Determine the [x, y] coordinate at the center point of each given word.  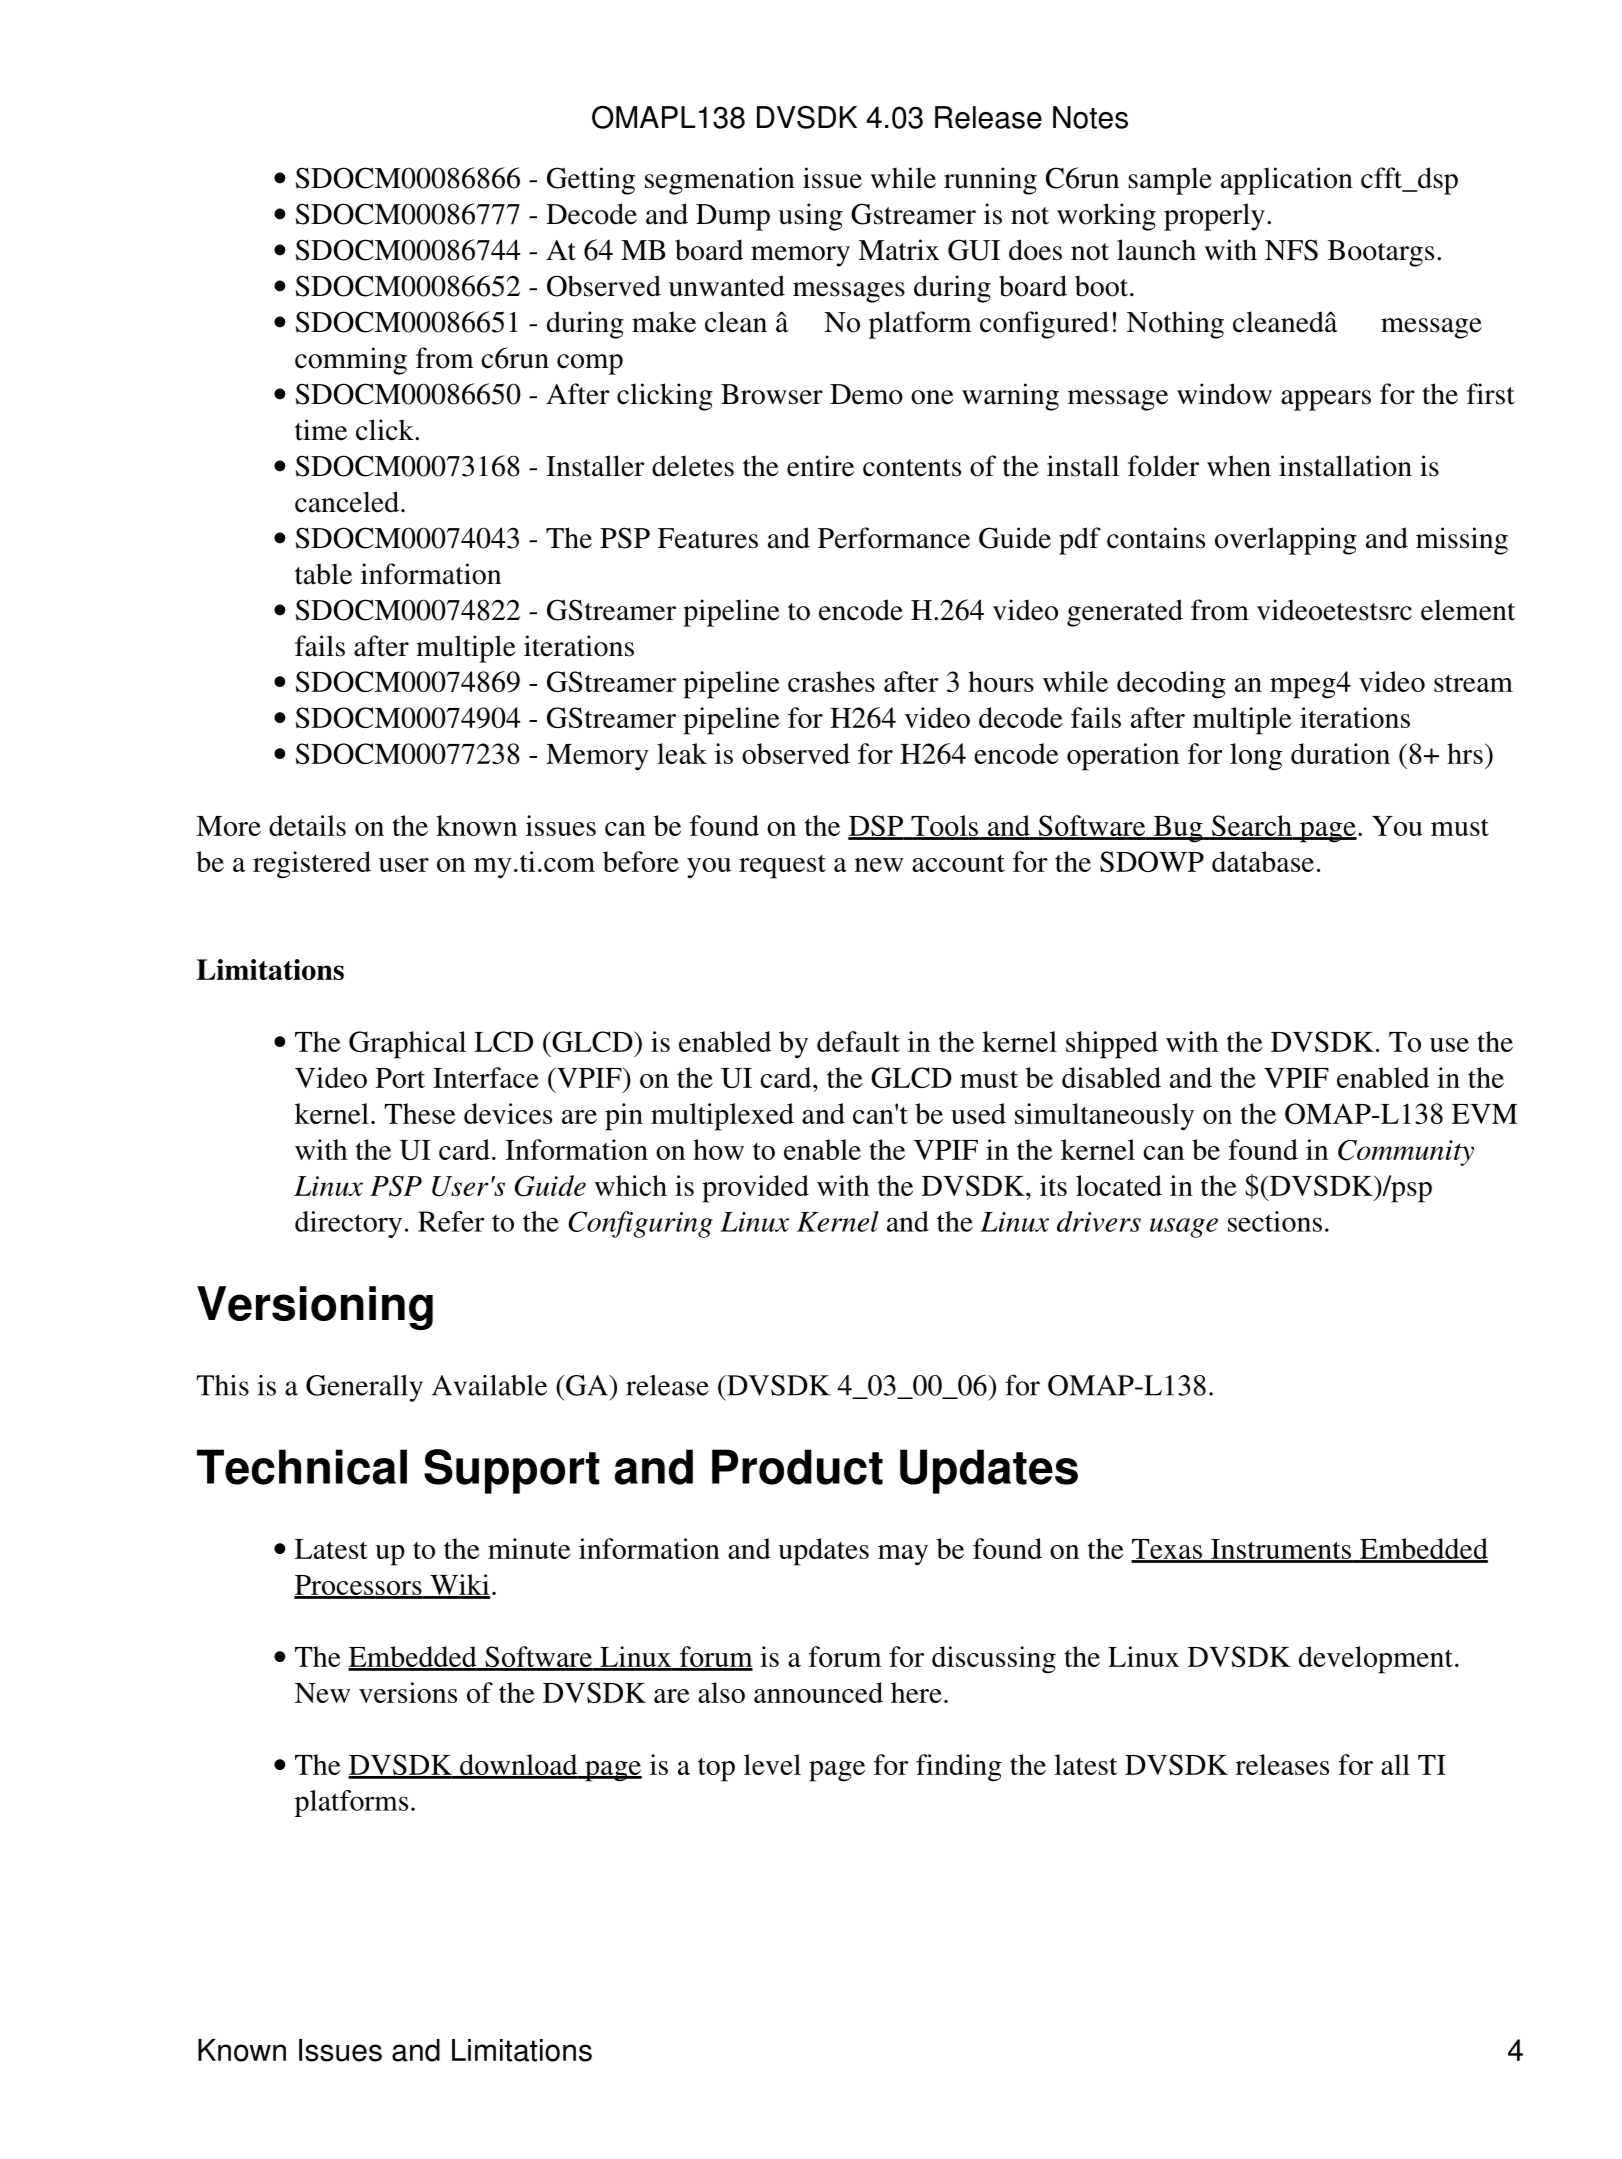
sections [1275, 1221]
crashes [831, 681]
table [323, 574]
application [1287, 181]
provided [755, 1189]
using [810, 217]
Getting [591, 181]
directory [348, 1224]
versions [408, 1692]
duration [1340, 753]
